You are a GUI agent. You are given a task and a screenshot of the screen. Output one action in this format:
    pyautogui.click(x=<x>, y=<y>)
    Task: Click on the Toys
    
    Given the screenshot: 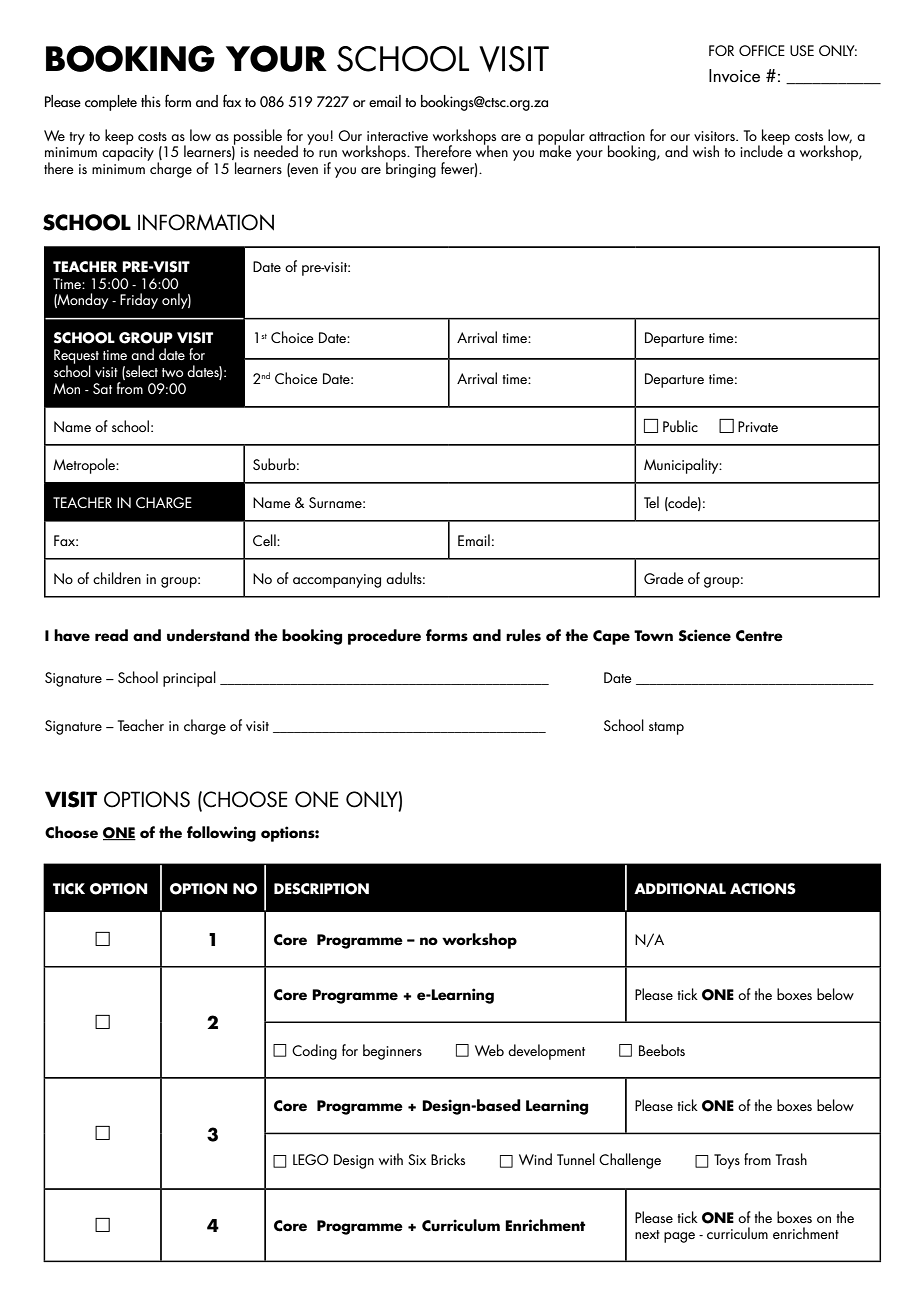 What is the action you would take?
    pyautogui.click(x=727, y=1161)
